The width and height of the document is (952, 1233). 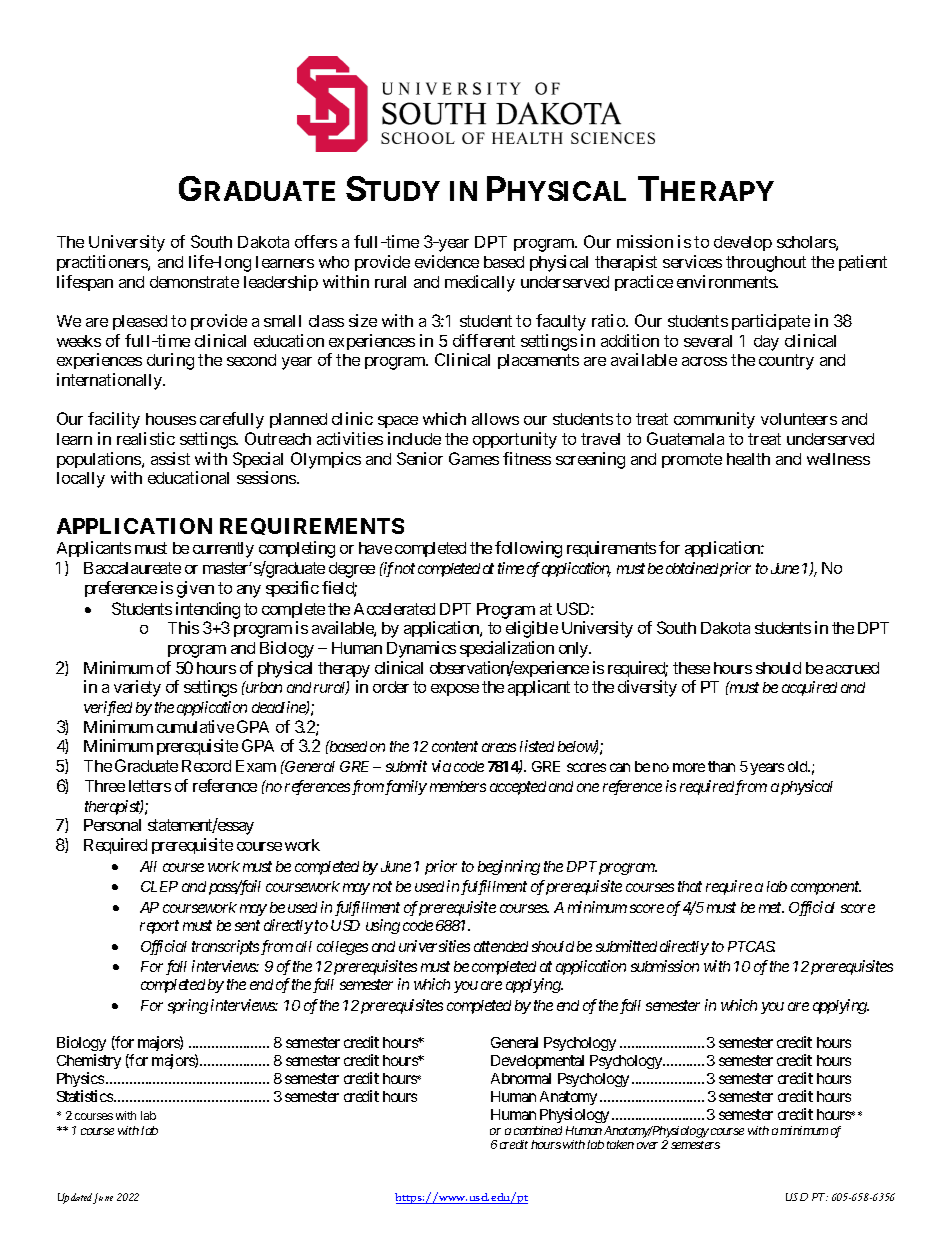 I want to click on demonstrate, so click(x=194, y=282).
